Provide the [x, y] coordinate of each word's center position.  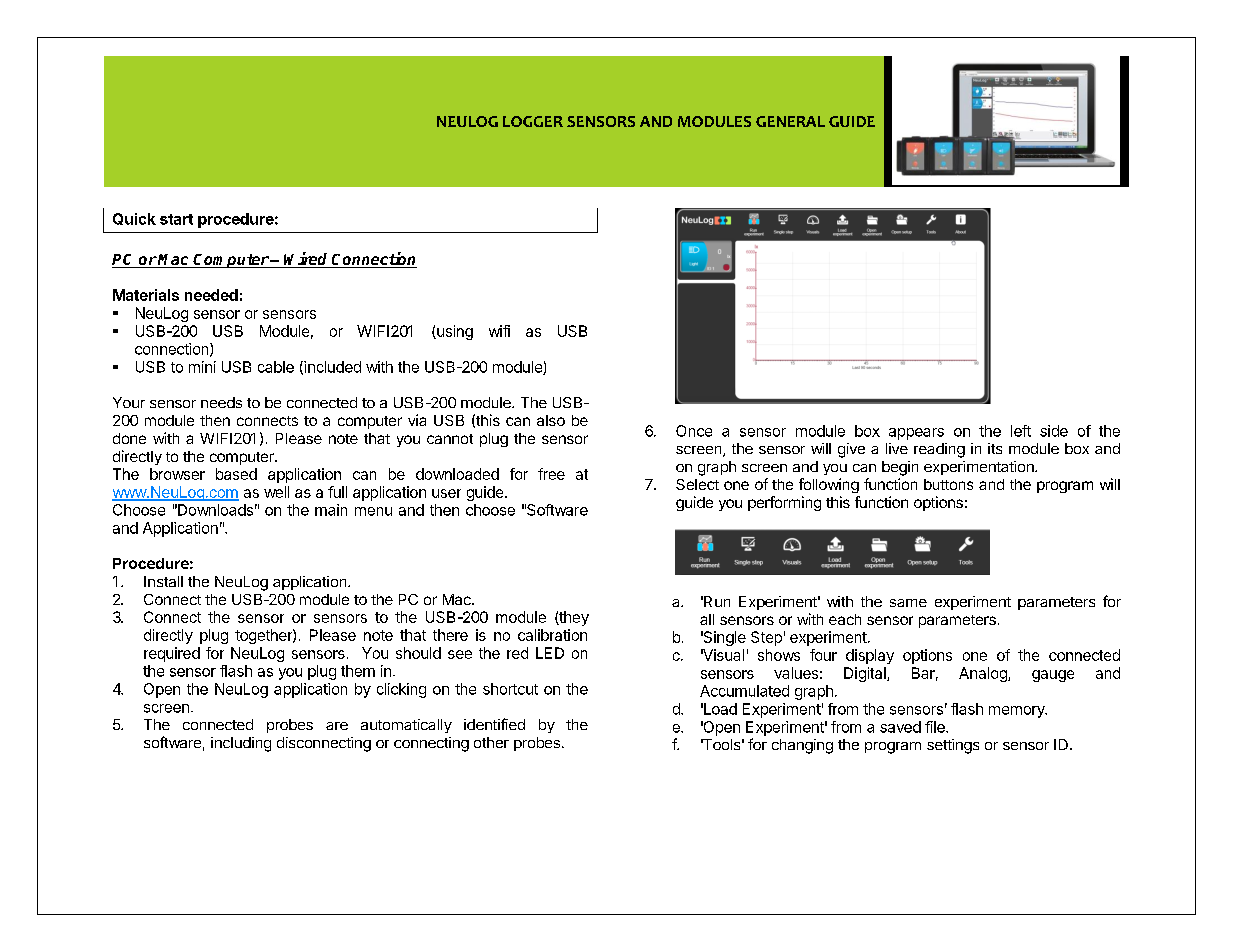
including [241, 744]
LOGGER [533, 121]
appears [916, 434]
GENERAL [790, 121]
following [829, 485]
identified [494, 724]
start [176, 219]
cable [276, 367]
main [331, 510]
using [454, 332]
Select [697, 484]
